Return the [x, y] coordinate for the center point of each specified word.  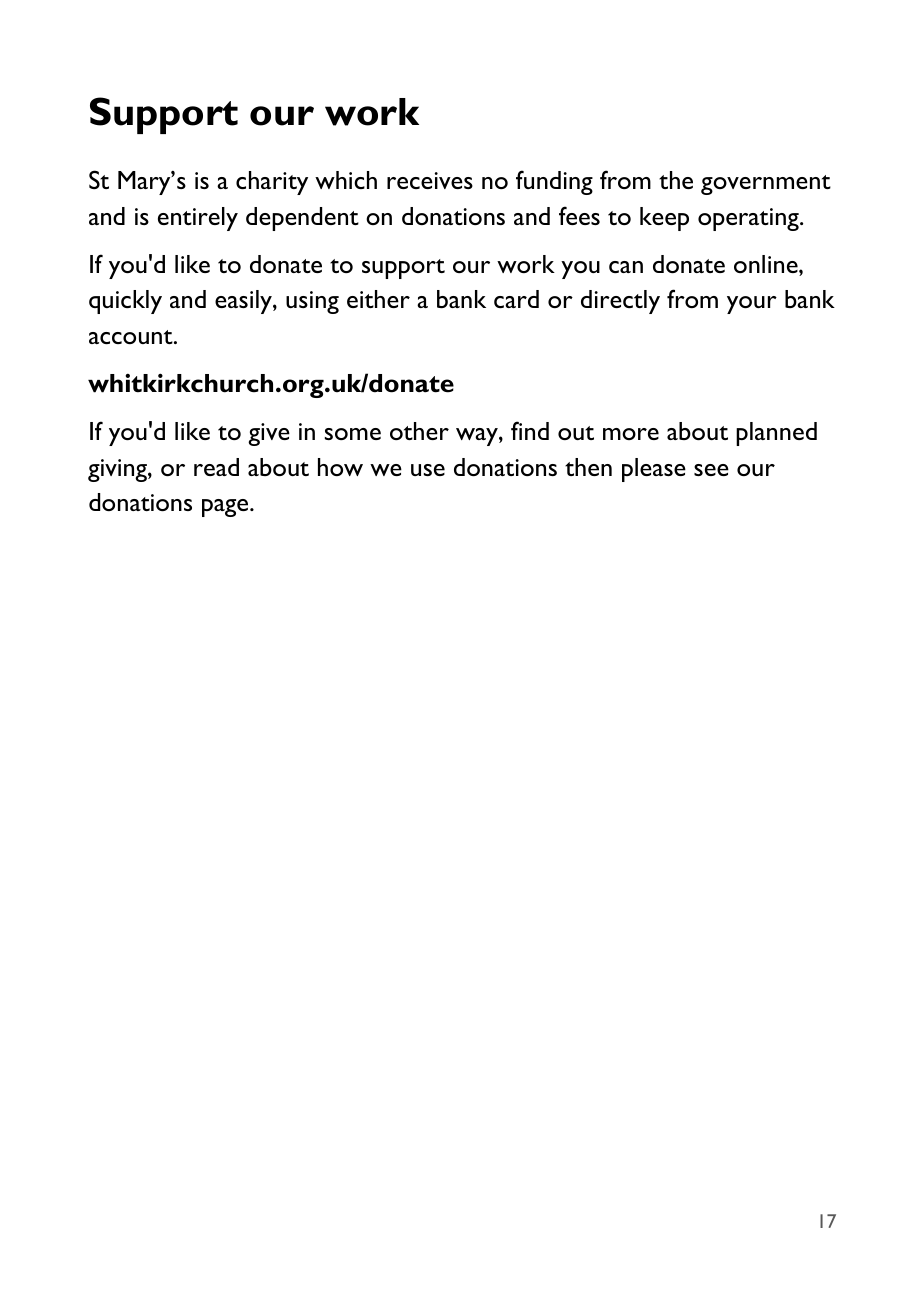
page [226, 508]
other [419, 431]
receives [430, 180]
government [766, 185]
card [516, 299]
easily [244, 302]
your [752, 305]
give [269, 434]
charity [272, 183]
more [631, 434]
